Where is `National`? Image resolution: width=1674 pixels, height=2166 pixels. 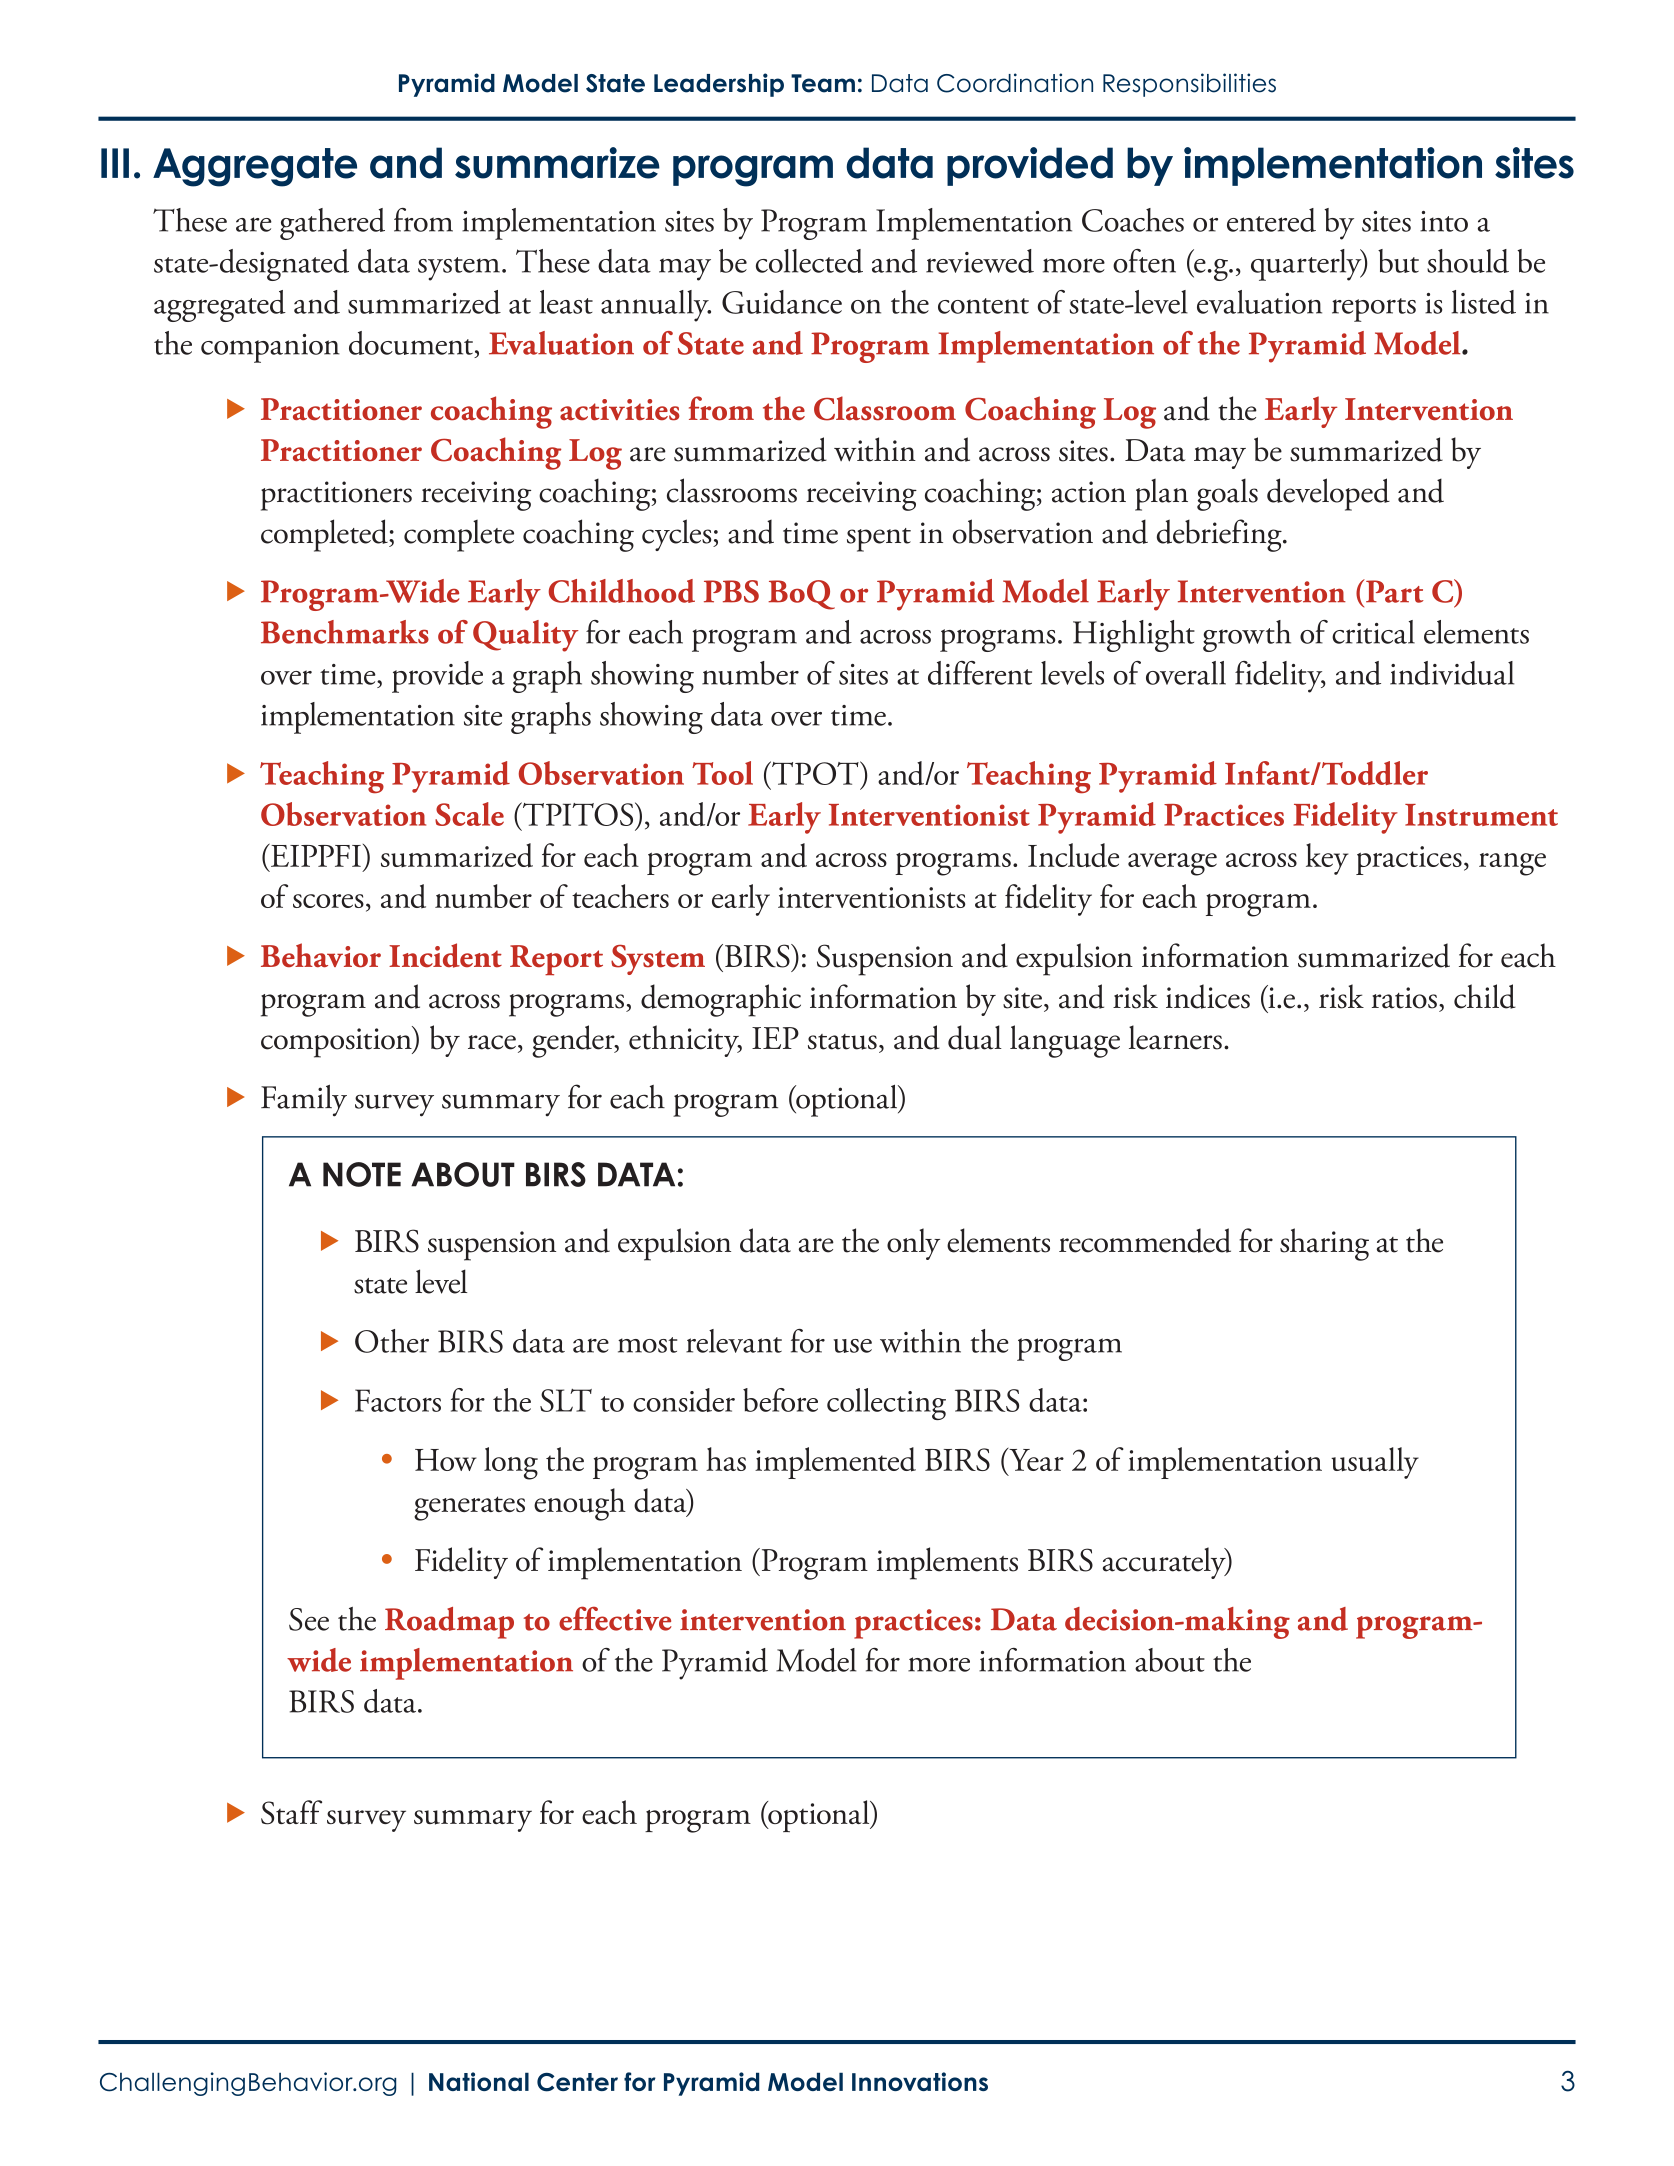 National is located at coordinates (479, 2081).
